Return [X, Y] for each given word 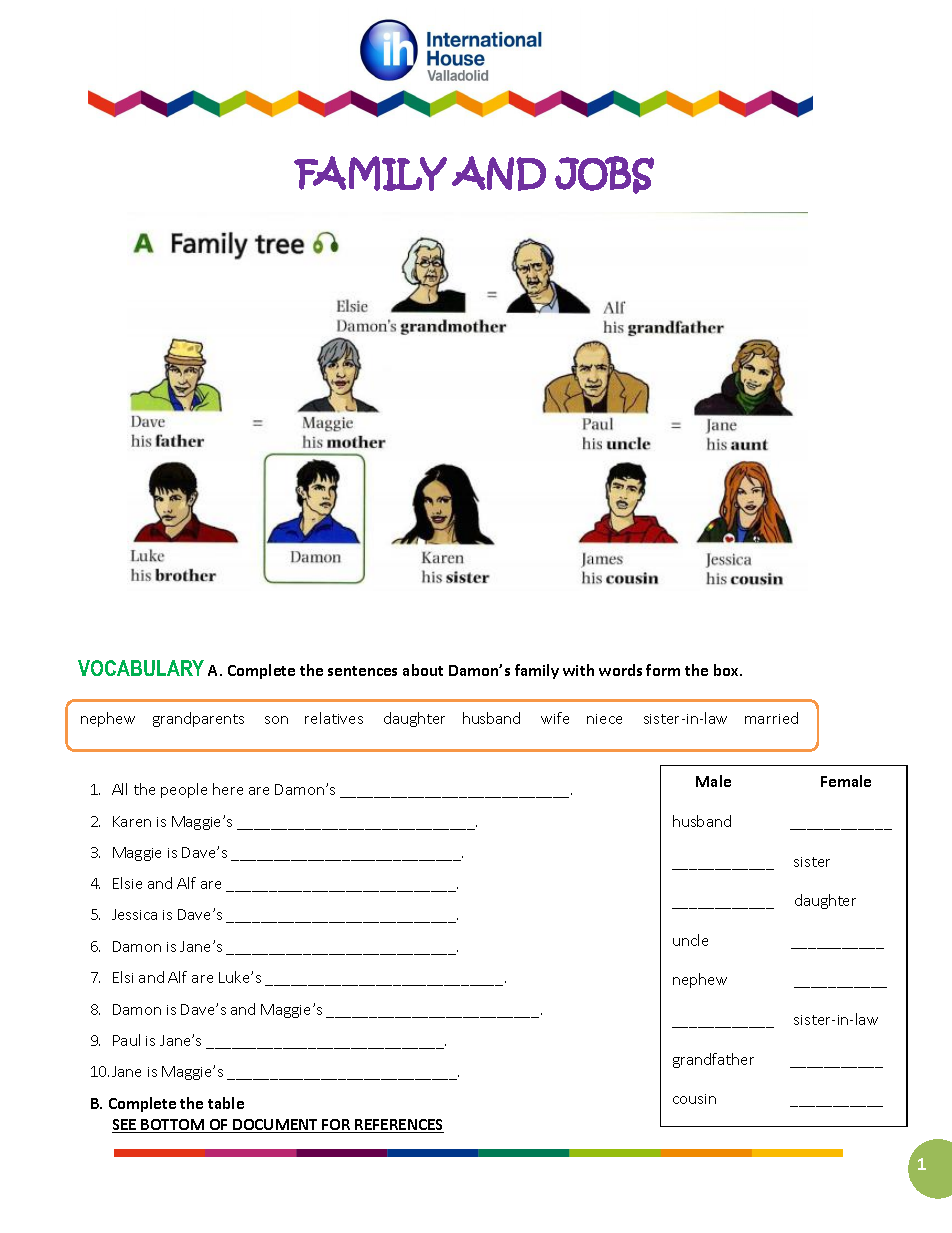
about [423, 670]
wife [555, 718]
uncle [690, 940]
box [728, 670]
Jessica [134, 914]
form [663, 670]
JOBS [604, 175]
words [620, 670]
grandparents [198, 719]
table [226, 1103]
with [578, 670]
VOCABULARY [141, 668]
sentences [362, 671]
